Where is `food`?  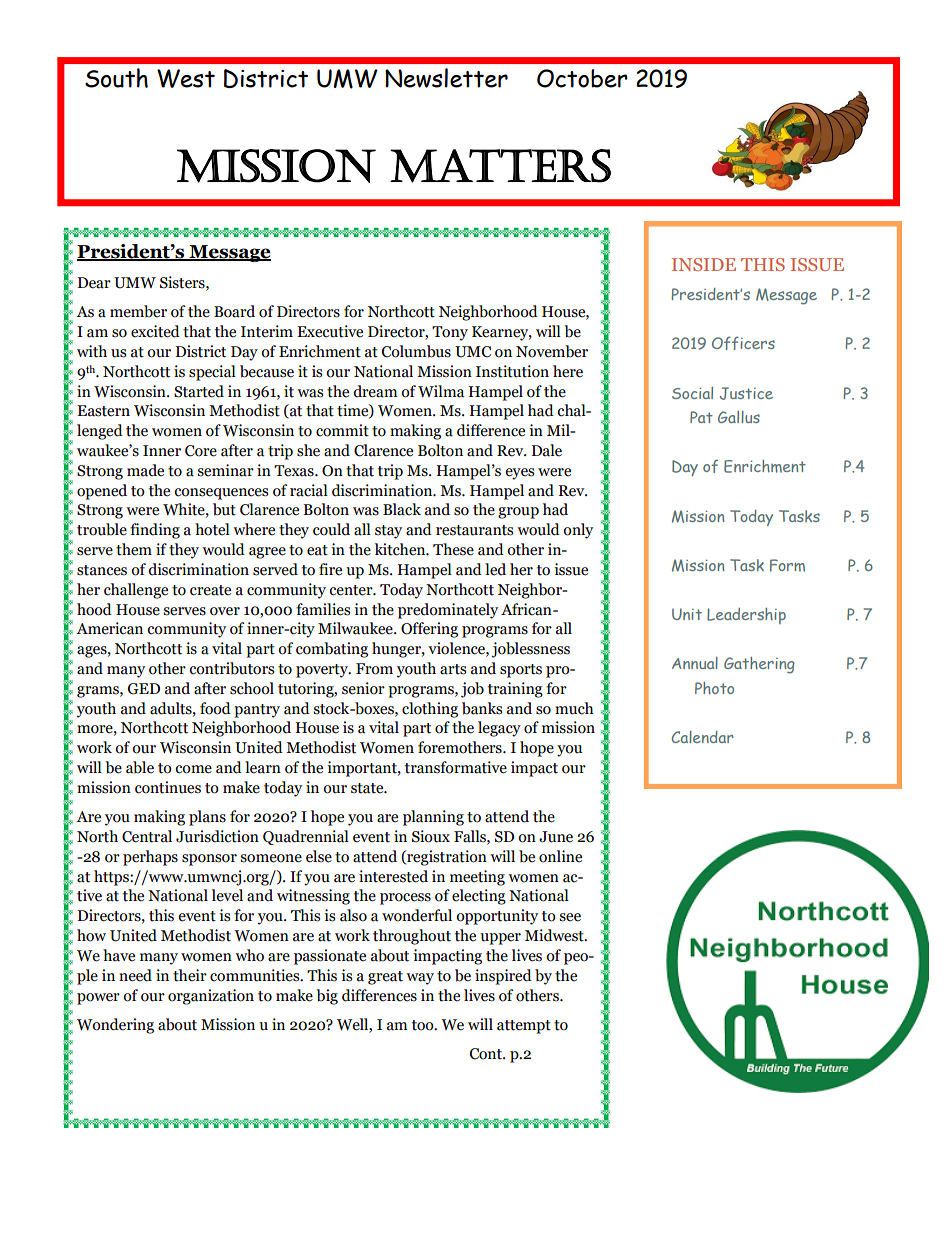 food is located at coordinates (215, 708).
